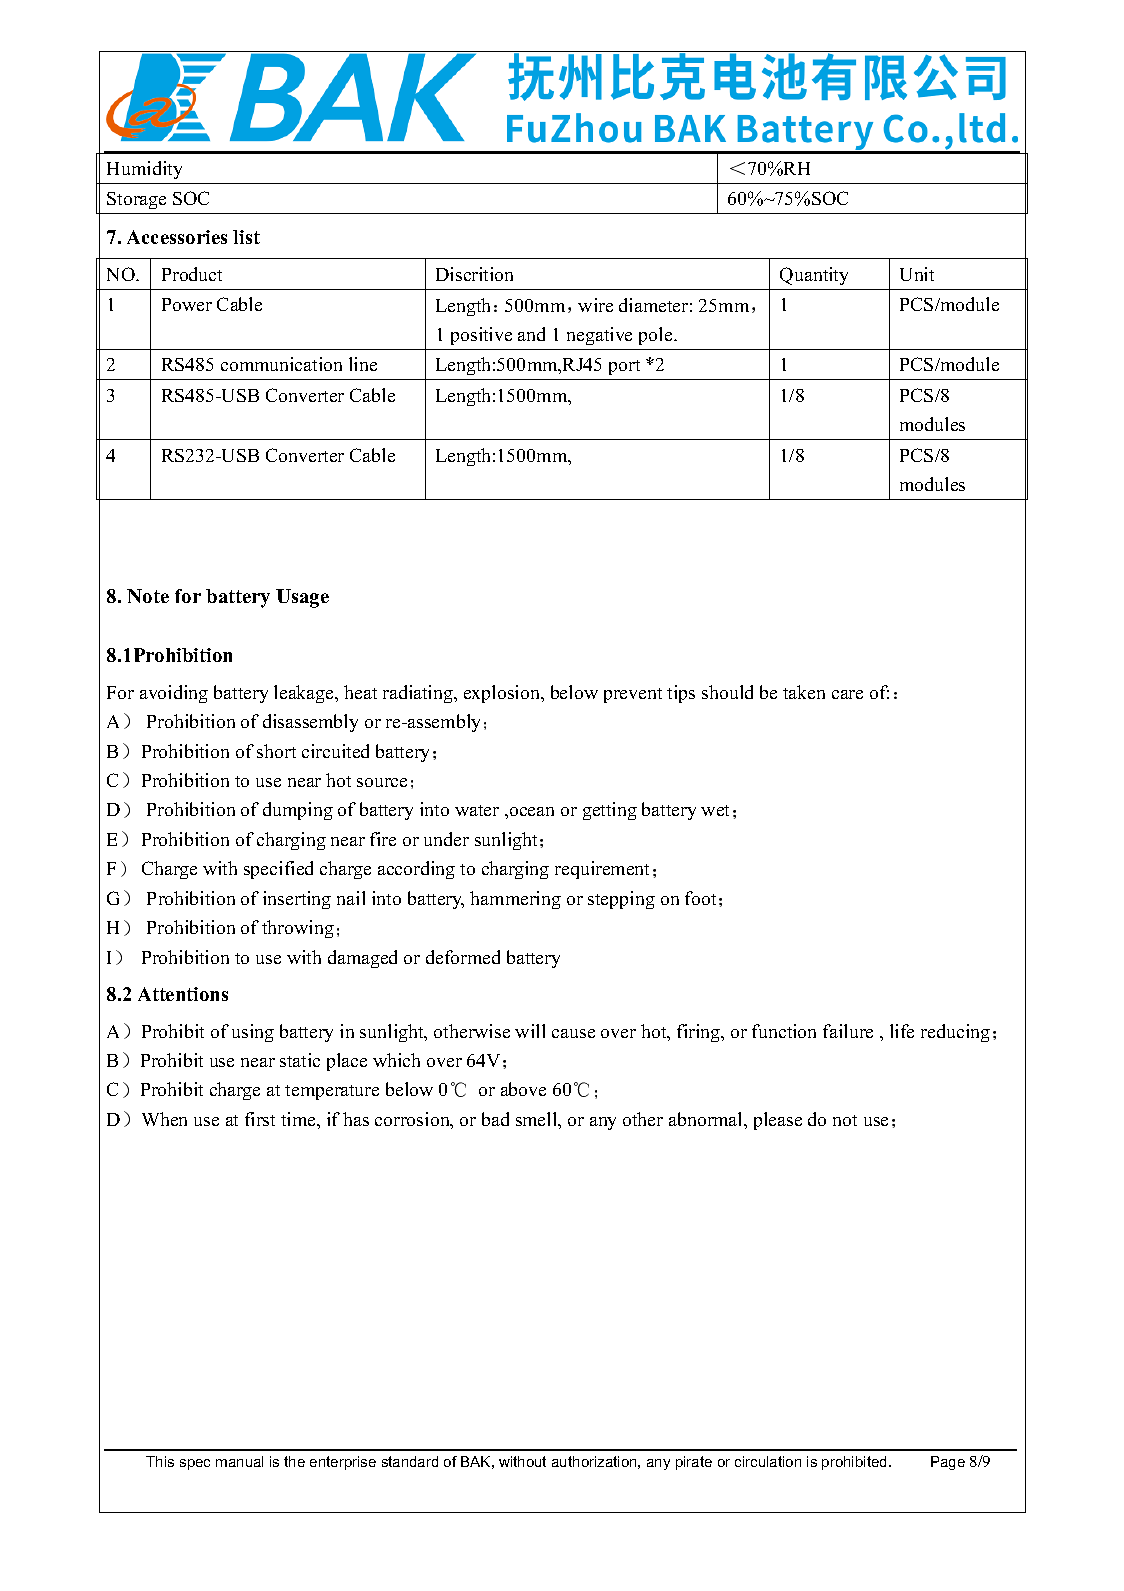  I want to click on standard, so click(410, 1461).
